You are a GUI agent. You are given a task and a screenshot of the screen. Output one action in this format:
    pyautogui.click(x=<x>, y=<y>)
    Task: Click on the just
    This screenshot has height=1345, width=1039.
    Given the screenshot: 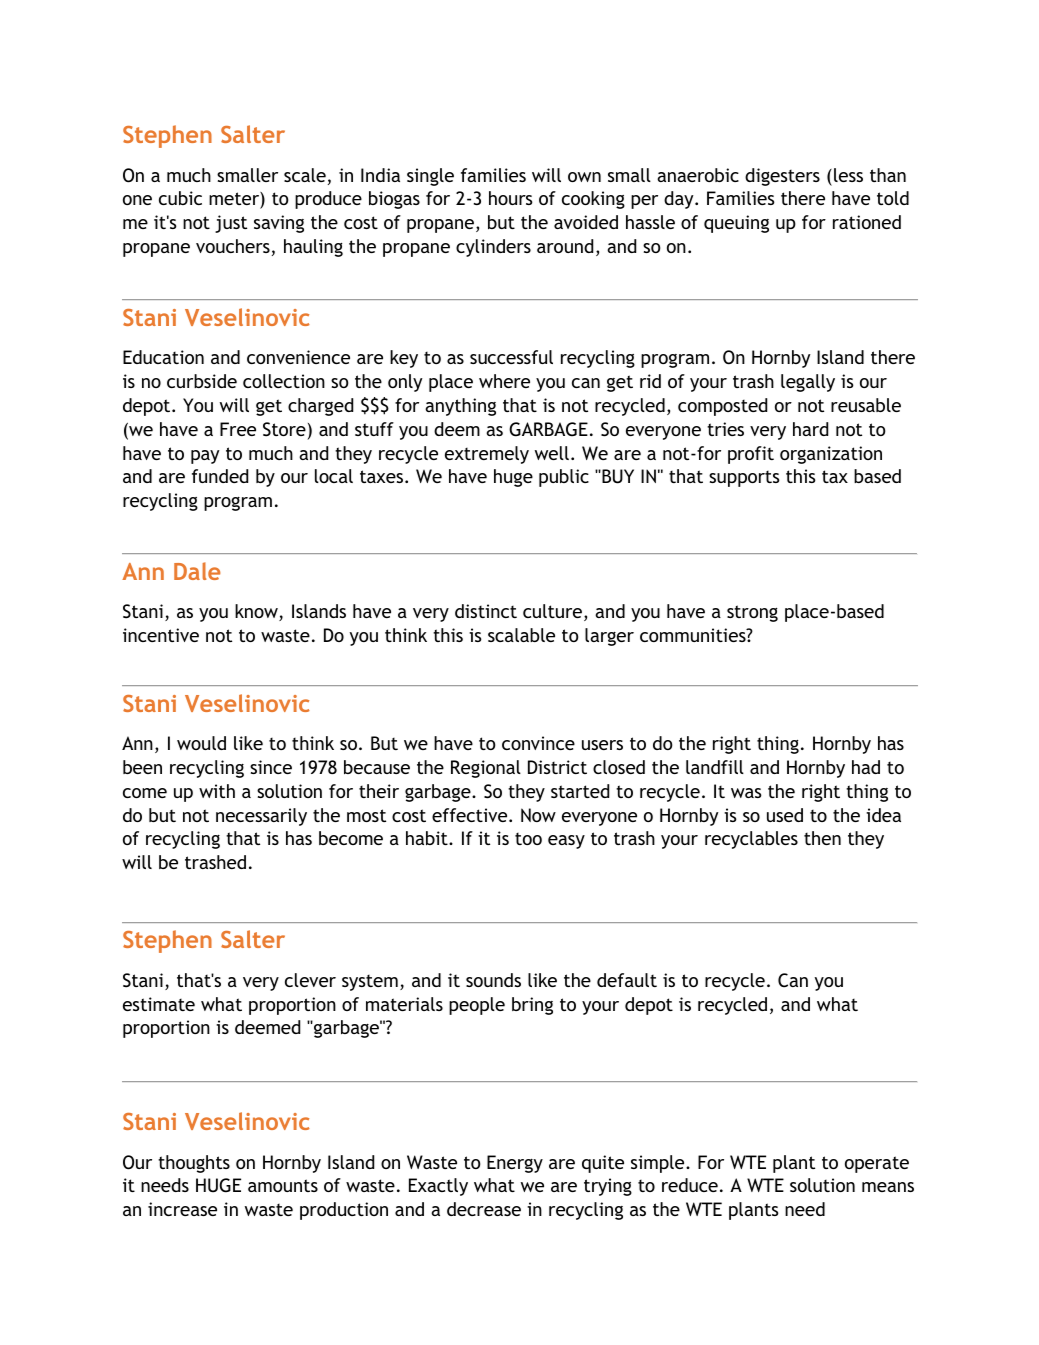 What is the action you would take?
    pyautogui.click(x=231, y=224)
